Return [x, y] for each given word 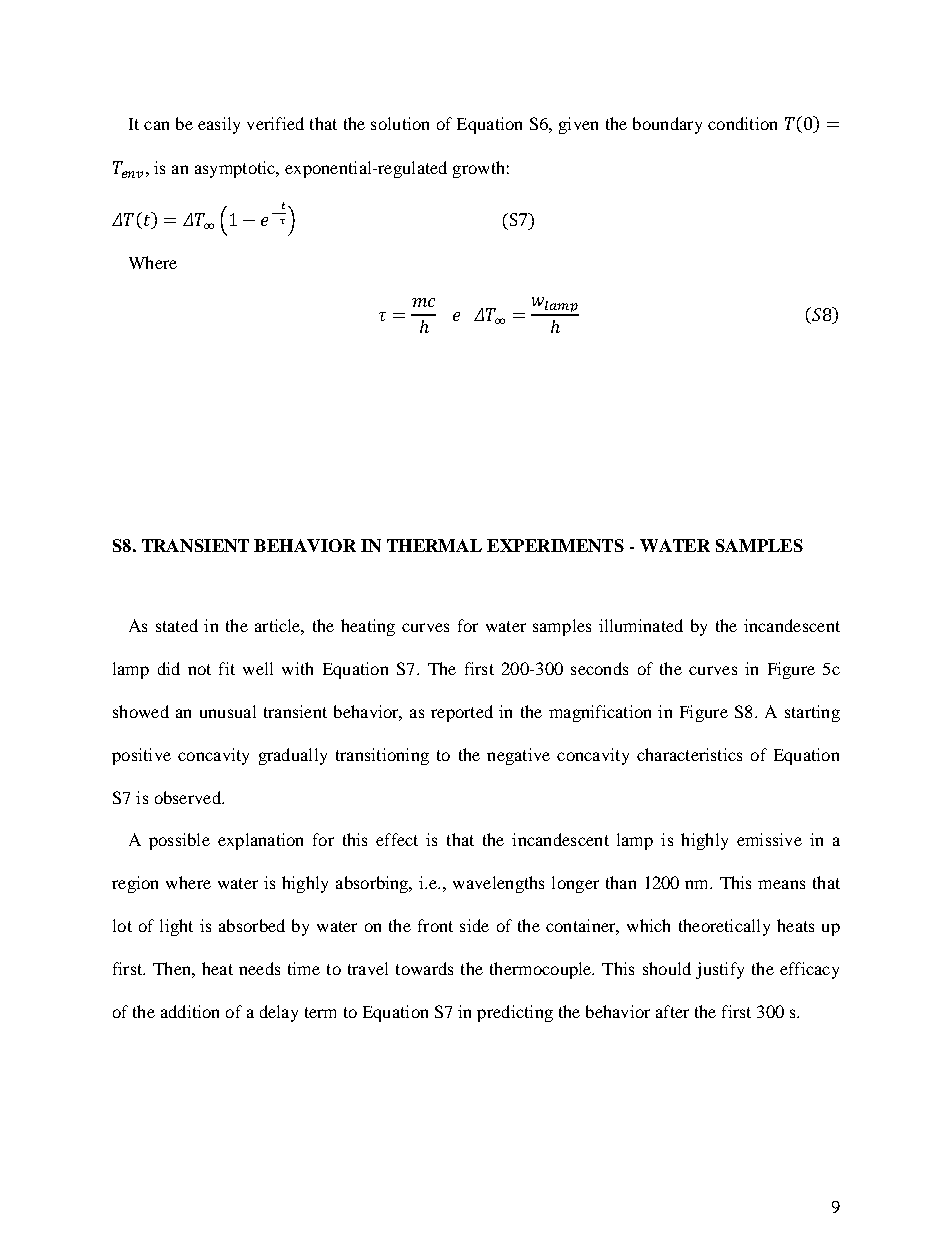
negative [518, 756]
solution [400, 123]
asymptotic [236, 169]
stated [177, 625]
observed [189, 797]
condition [742, 123]
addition [190, 1011]
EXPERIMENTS [555, 545]
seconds [599, 668]
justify [720, 970]
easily [219, 125]
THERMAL [434, 545]
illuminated [641, 625]
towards [424, 968]
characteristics [689, 754]
